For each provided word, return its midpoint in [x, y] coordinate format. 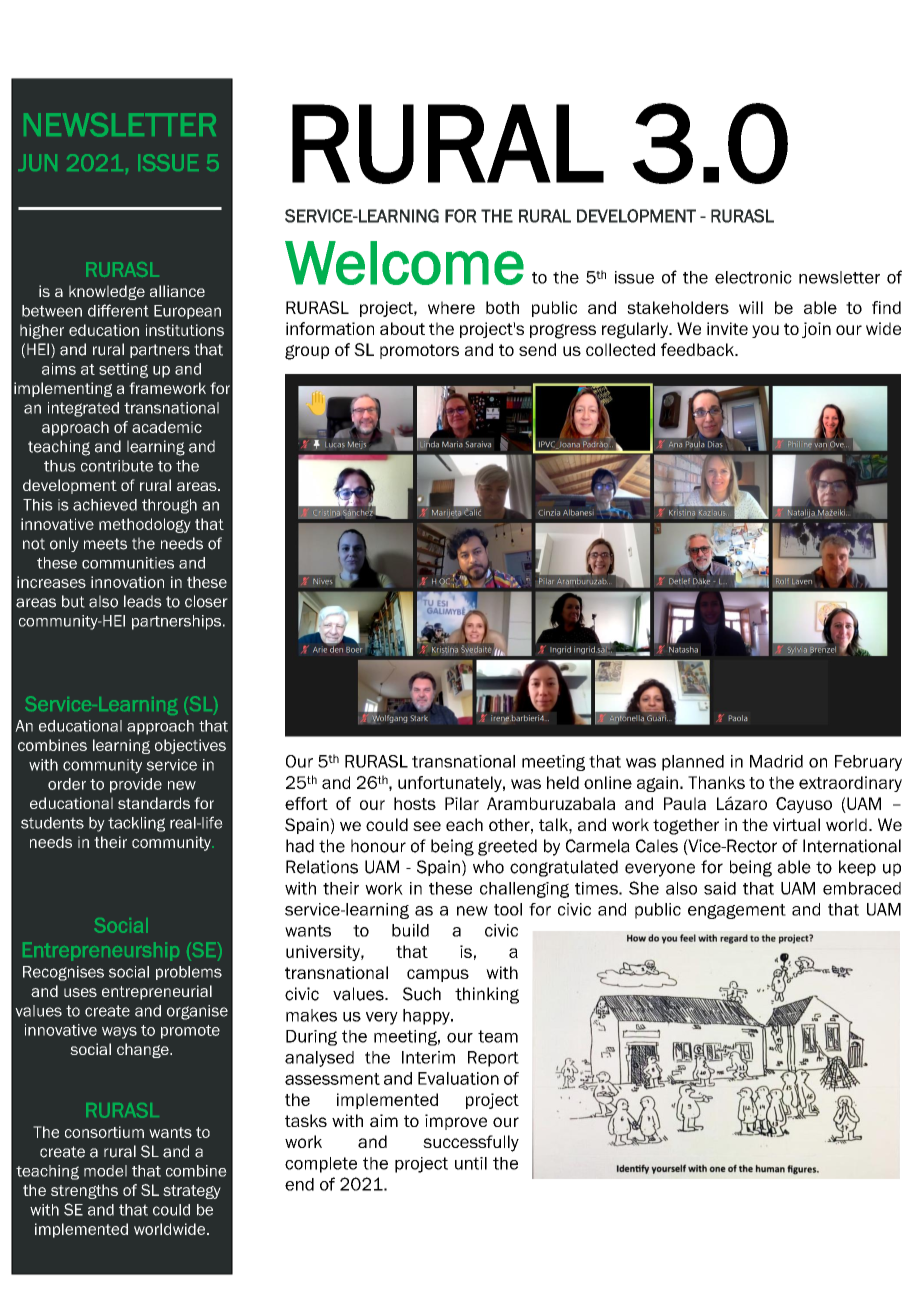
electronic [753, 277]
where [451, 307]
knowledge [107, 292]
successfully [471, 1143]
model [105, 1171]
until [471, 1163]
